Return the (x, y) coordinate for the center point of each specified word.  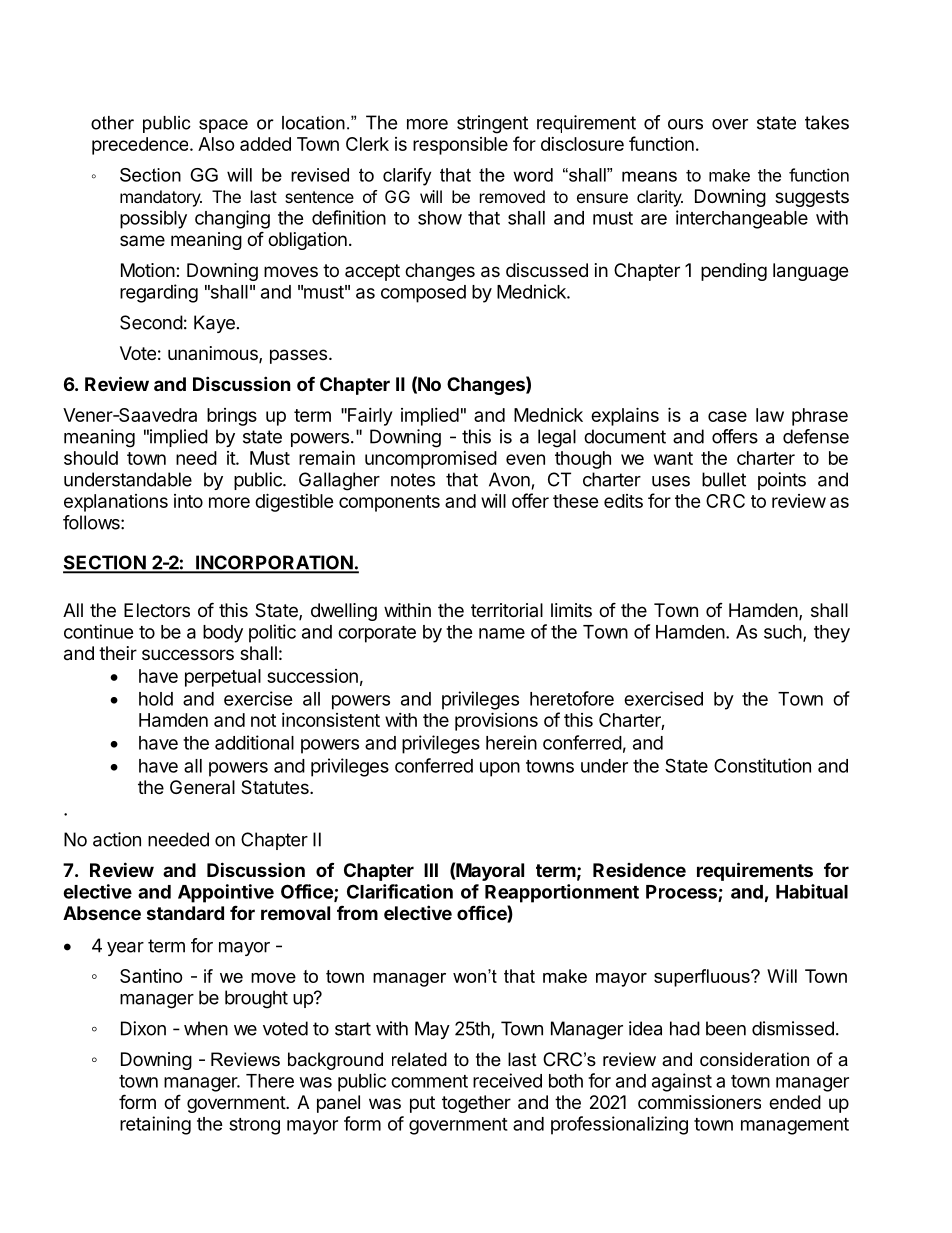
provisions (496, 721)
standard (185, 913)
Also (216, 144)
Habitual (812, 891)
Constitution (762, 765)
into (188, 501)
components (389, 503)
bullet (724, 479)
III (431, 870)
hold (156, 699)
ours (685, 124)
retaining (155, 1125)
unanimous (214, 354)
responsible (460, 146)
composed (423, 294)
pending (734, 272)
